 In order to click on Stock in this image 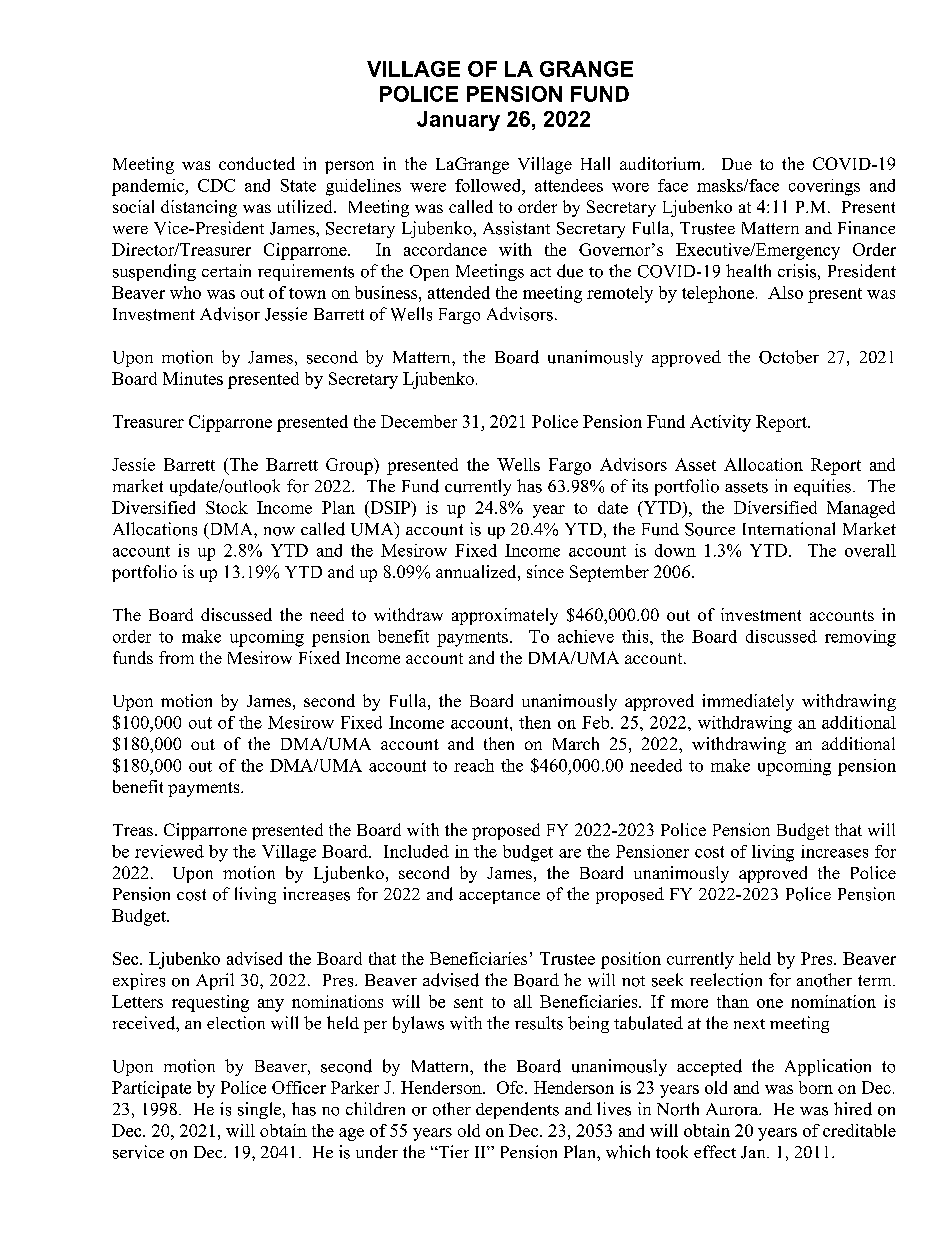, I will do `click(227, 507)`.
